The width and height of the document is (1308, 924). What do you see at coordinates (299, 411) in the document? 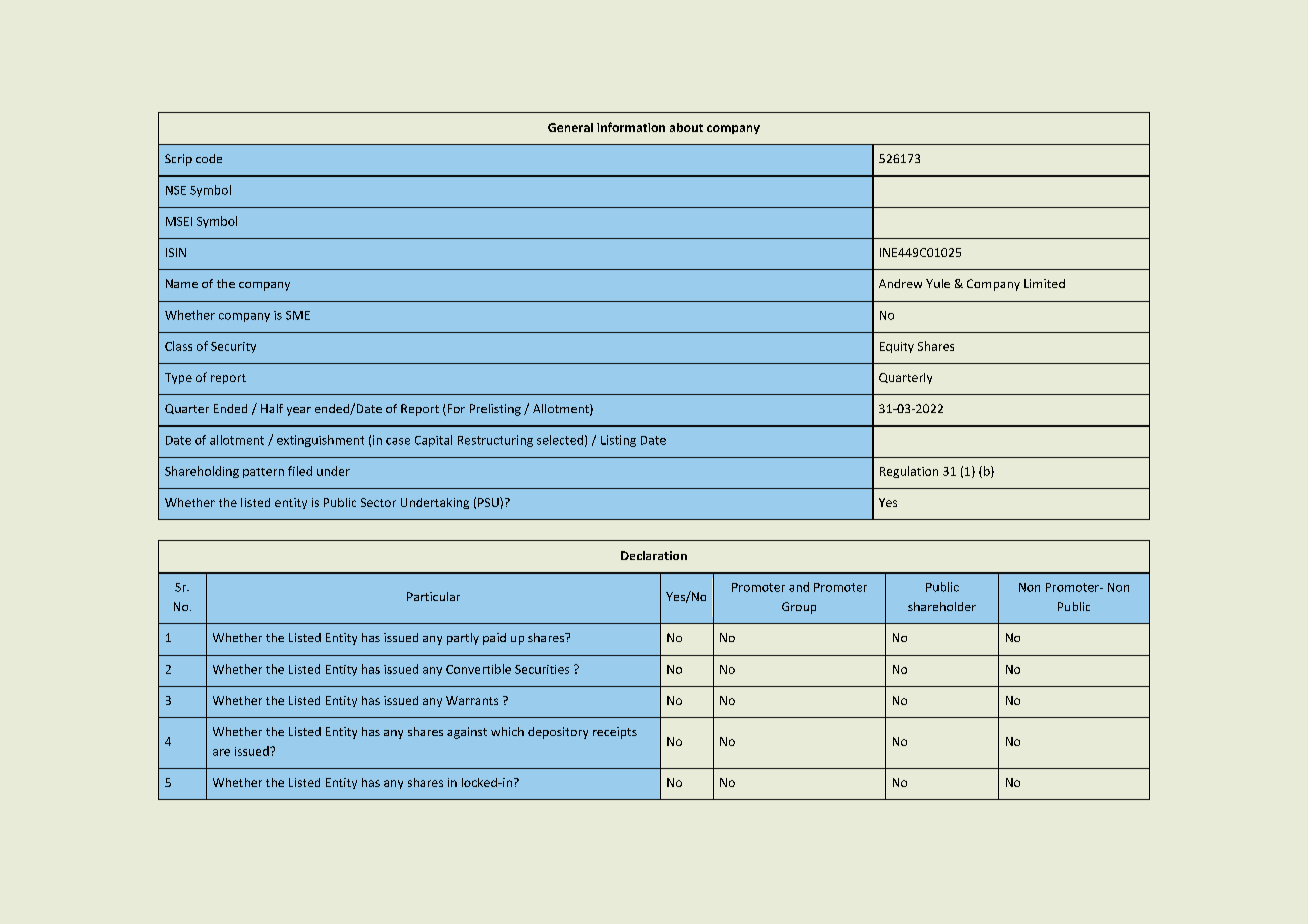
I see `year` at bounding box center [299, 411].
